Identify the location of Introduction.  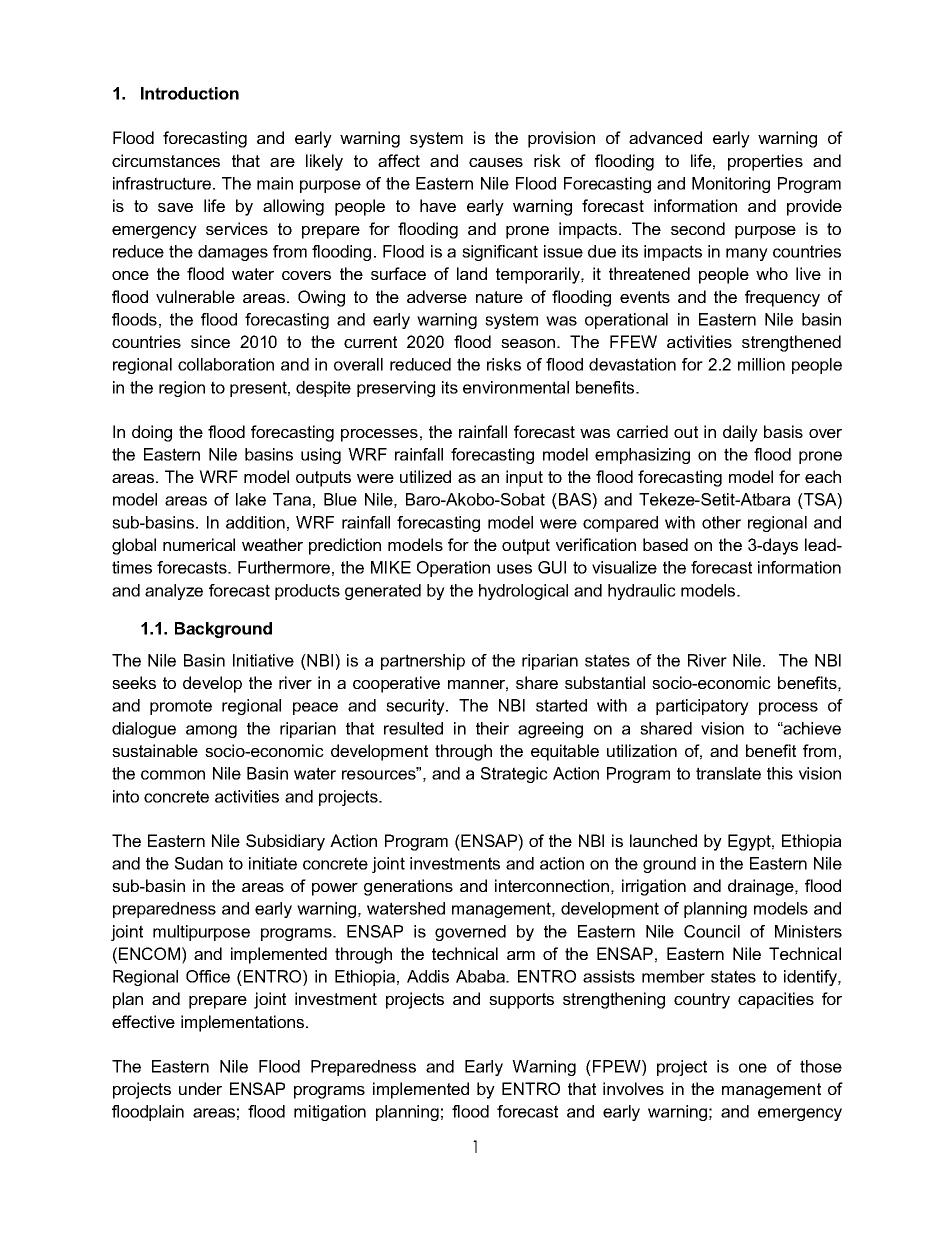
(190, 93).
